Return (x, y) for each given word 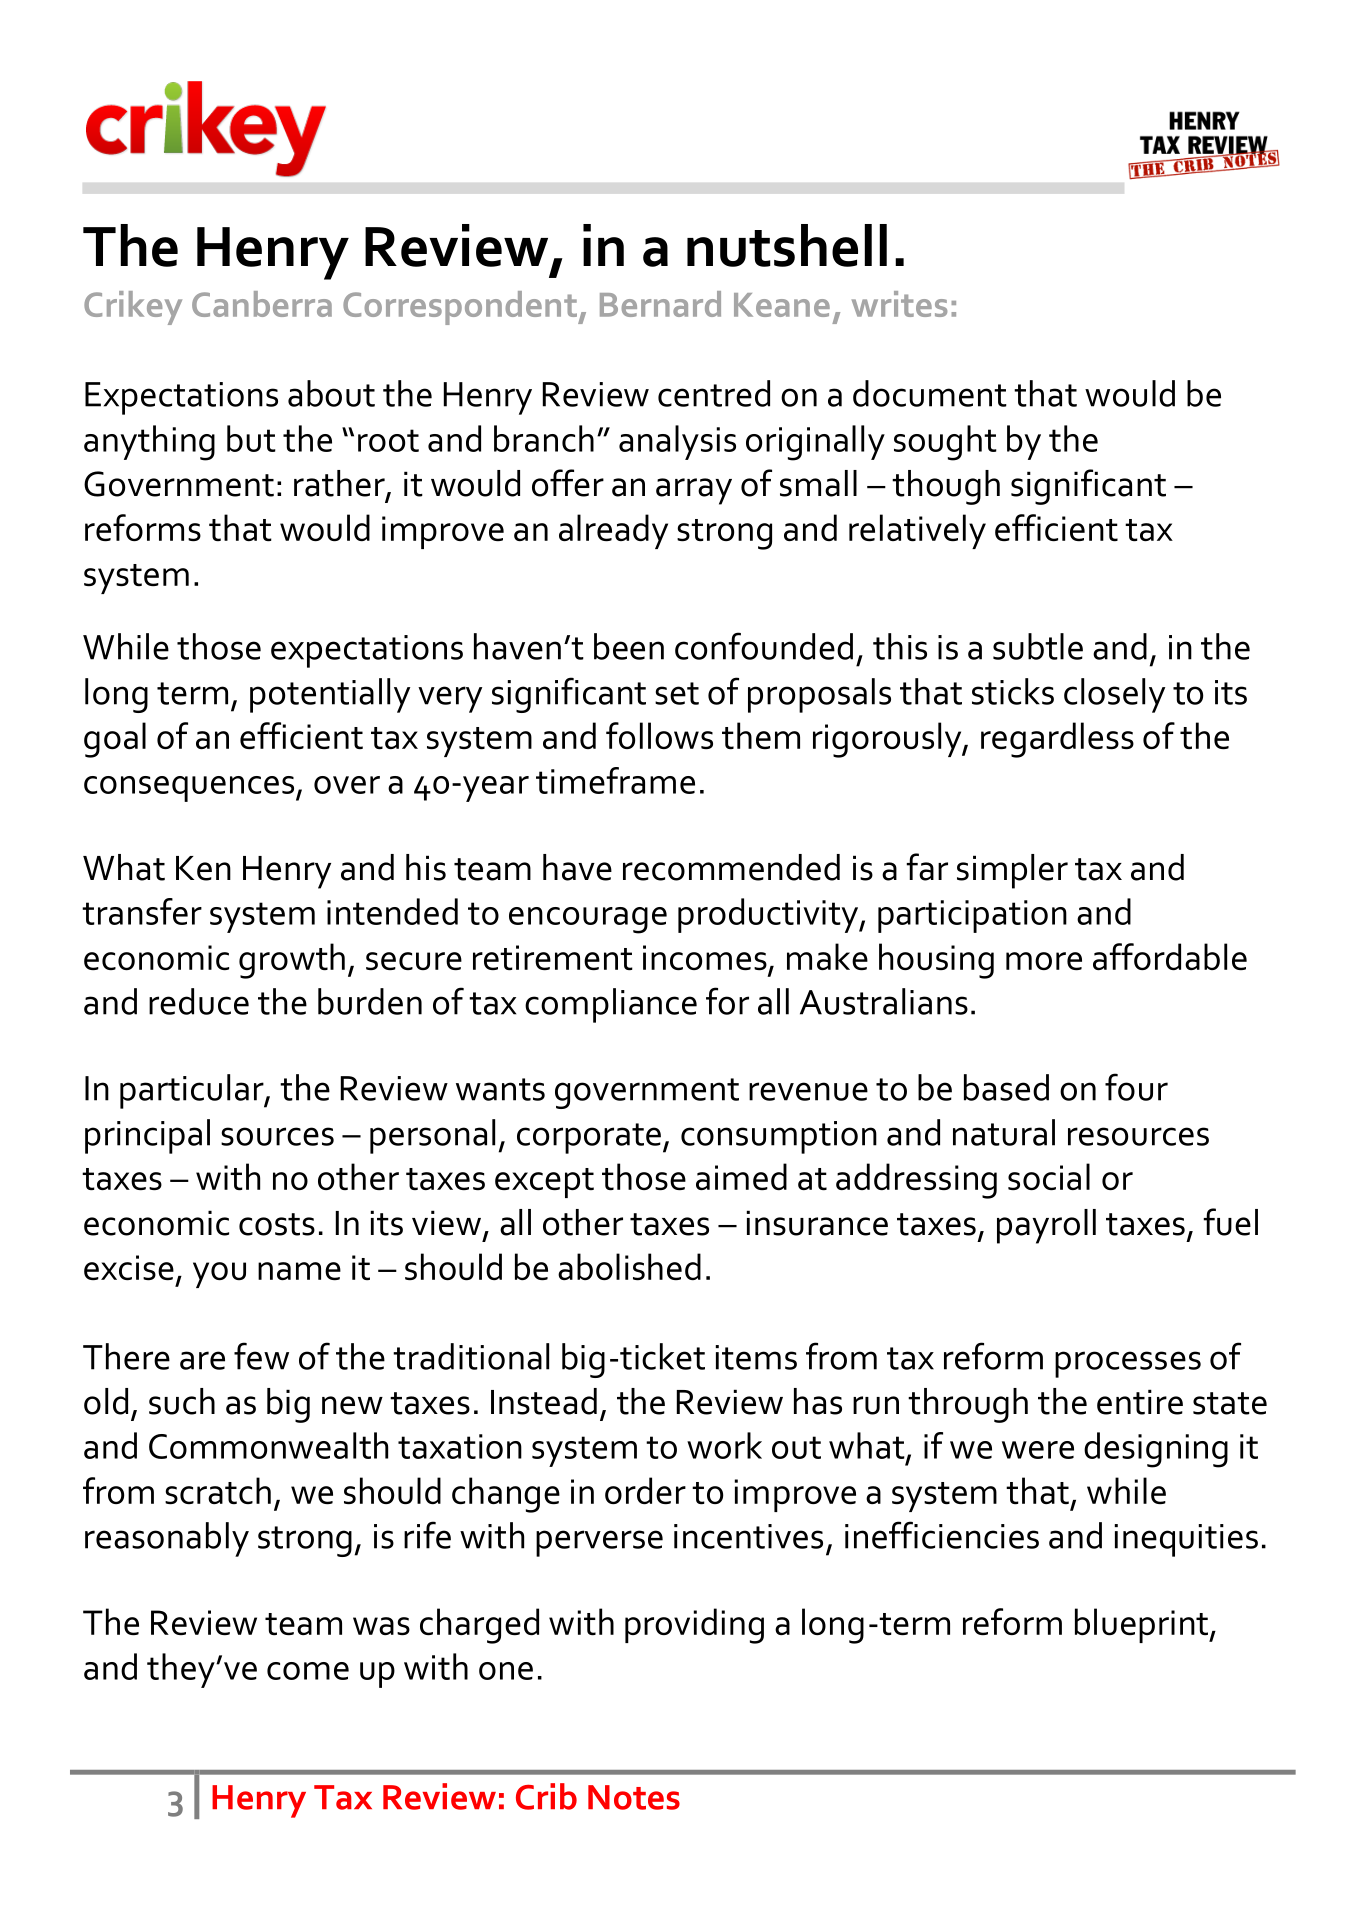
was (381, 1626)
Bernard (660, 304)
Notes (634, 1797)
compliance (611, 1005)
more (1044, 961)
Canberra (262, 304)
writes (899, 304)
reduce (199, 1001)
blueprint (1142, 1625)
